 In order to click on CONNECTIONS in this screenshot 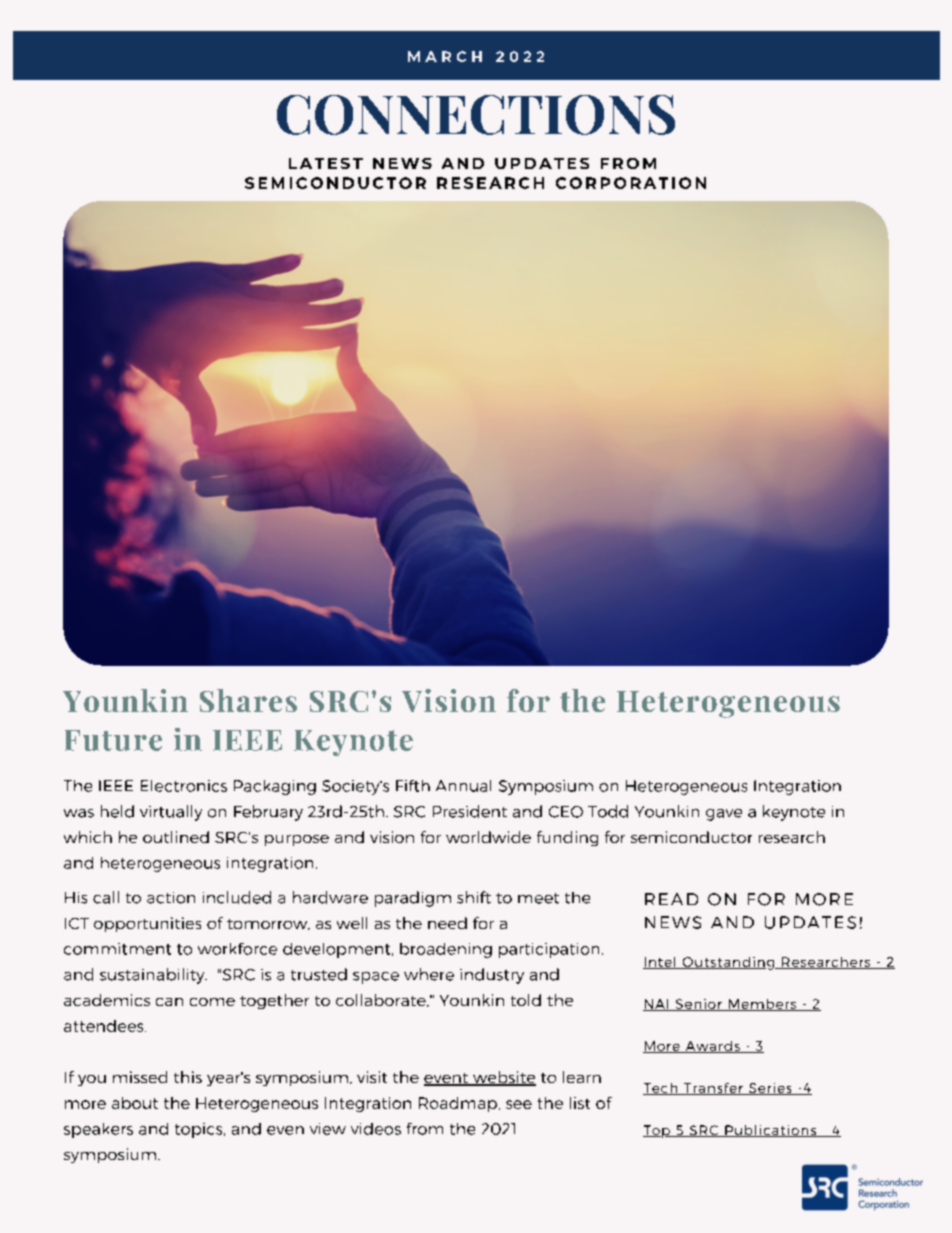, I will do `click(476, 115)`.
